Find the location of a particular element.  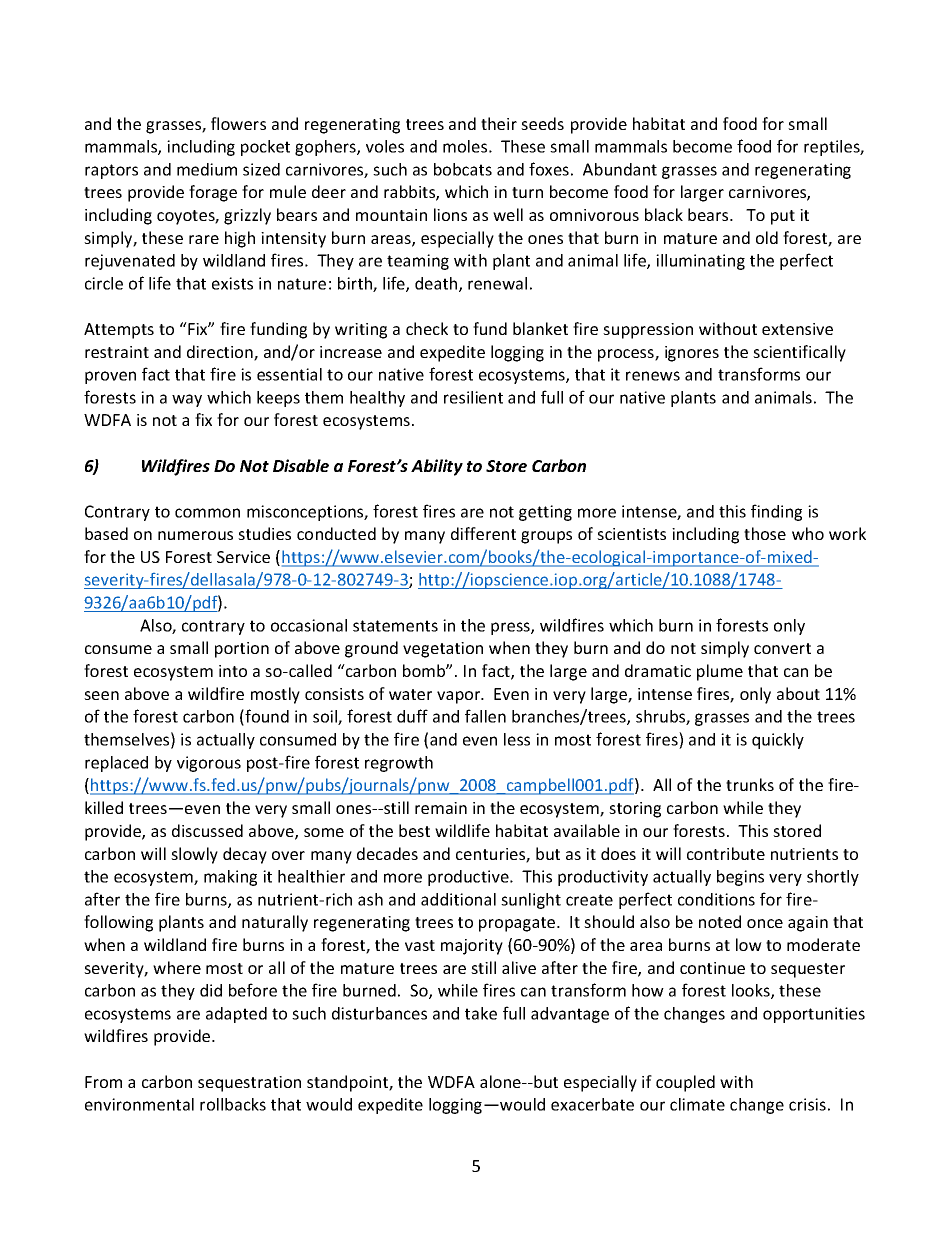

medium is located at coordinates (207, 169).
